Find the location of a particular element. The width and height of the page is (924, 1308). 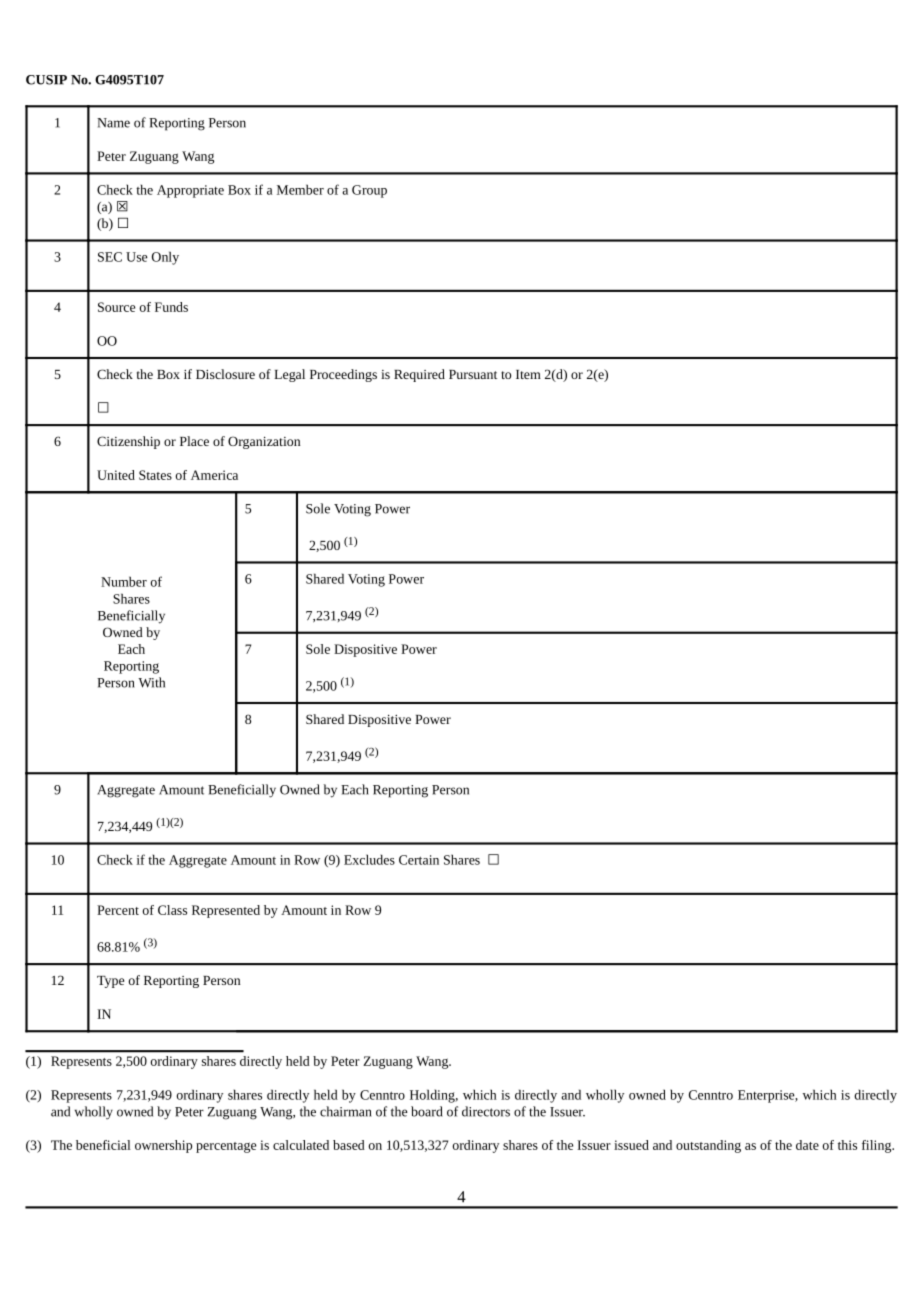

ownership is located at coordinates (163, 1146).
